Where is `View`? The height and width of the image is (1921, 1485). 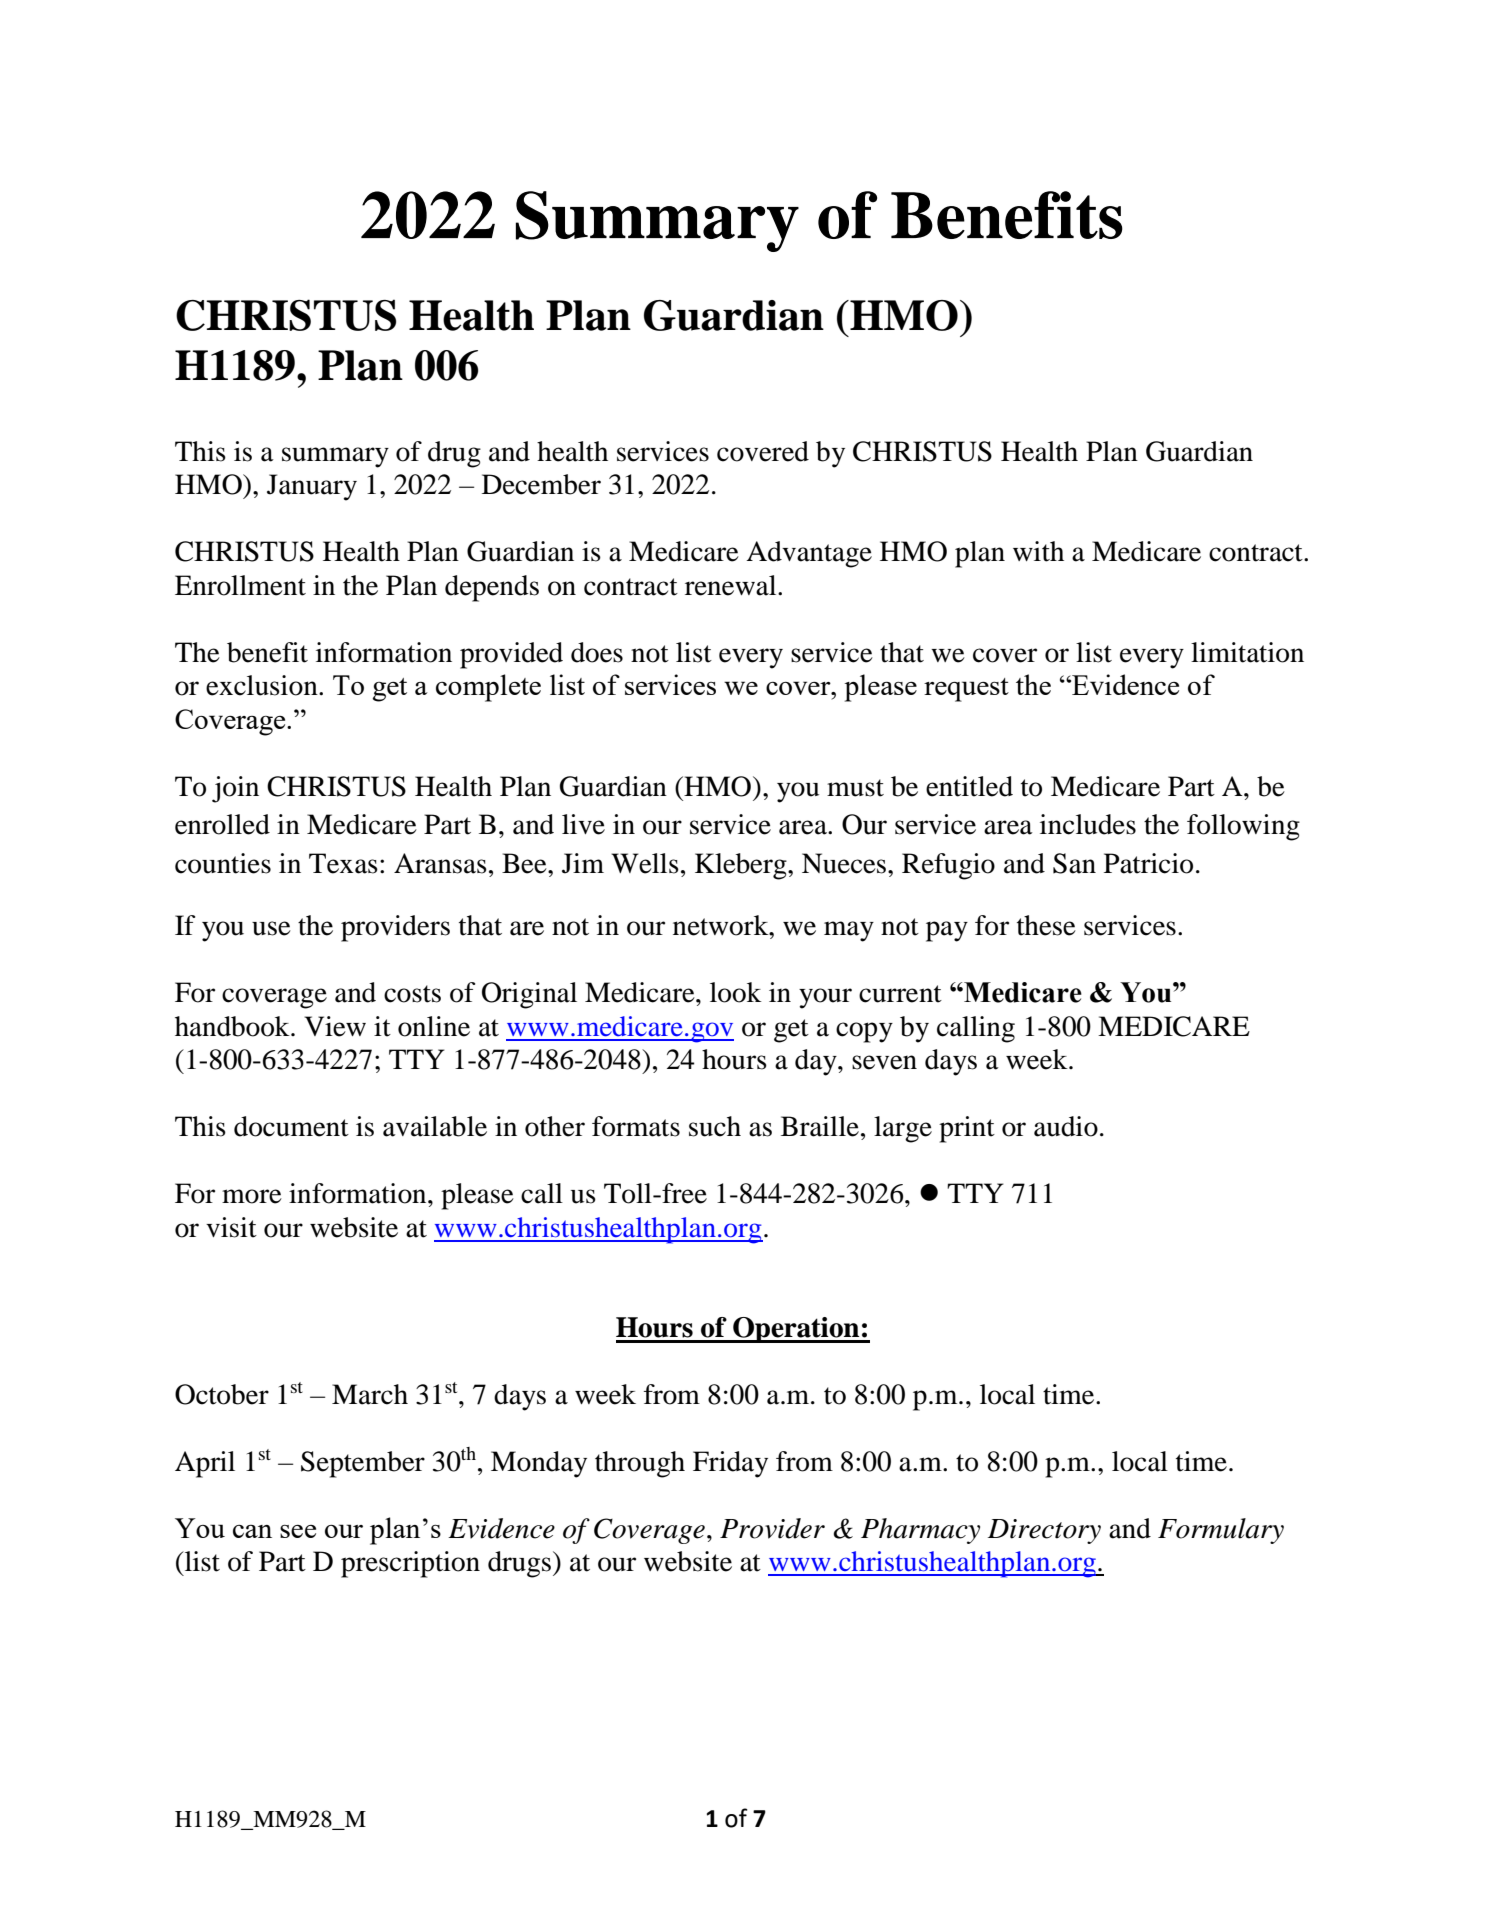 View is located at coordinates (335, 1026).
